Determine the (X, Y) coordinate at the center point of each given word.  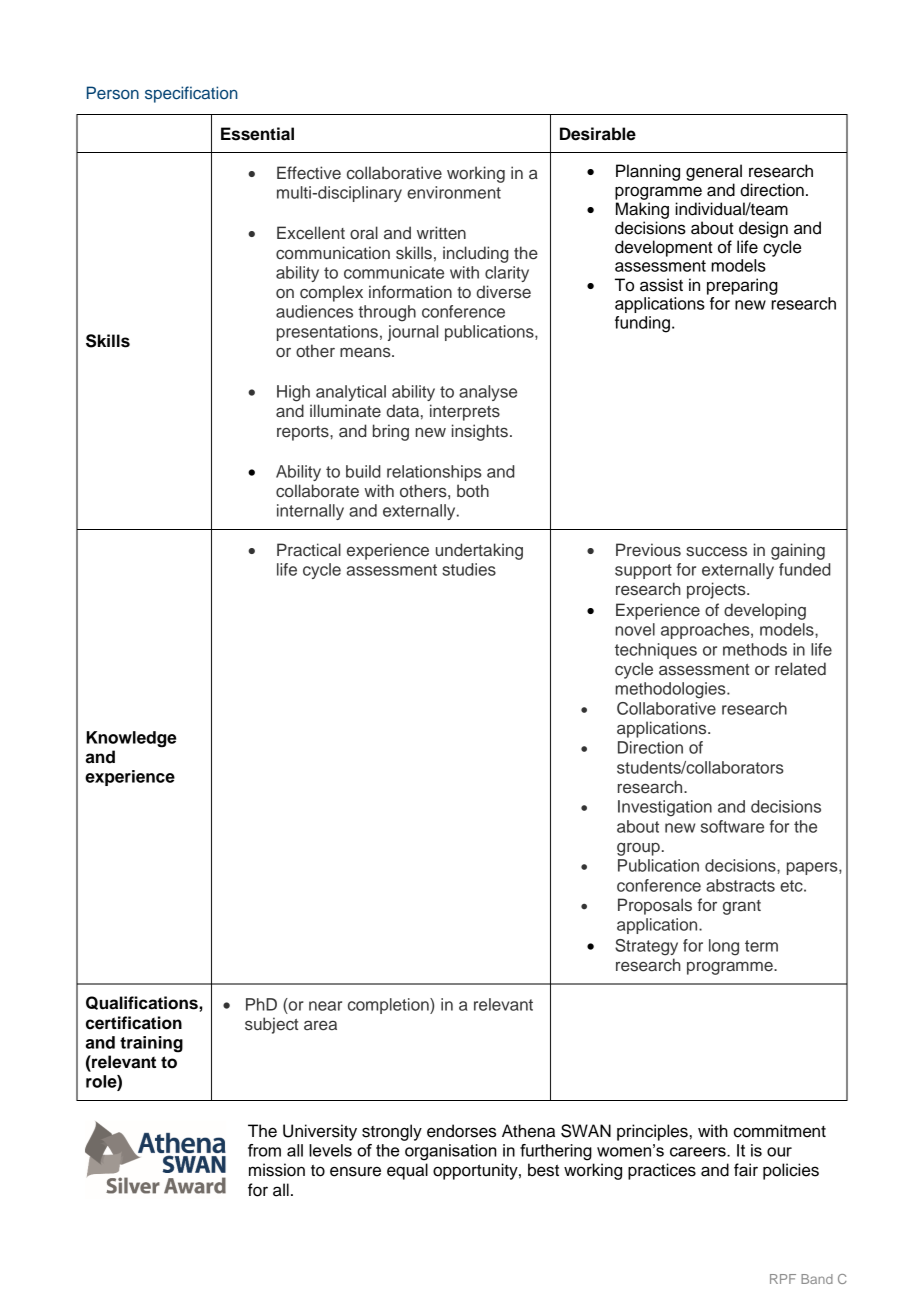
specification (191, 94)
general (714, 172)
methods (755, 649)
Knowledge (131, 739)
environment (454, 192)
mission (277, 1170)
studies (469, 569)
